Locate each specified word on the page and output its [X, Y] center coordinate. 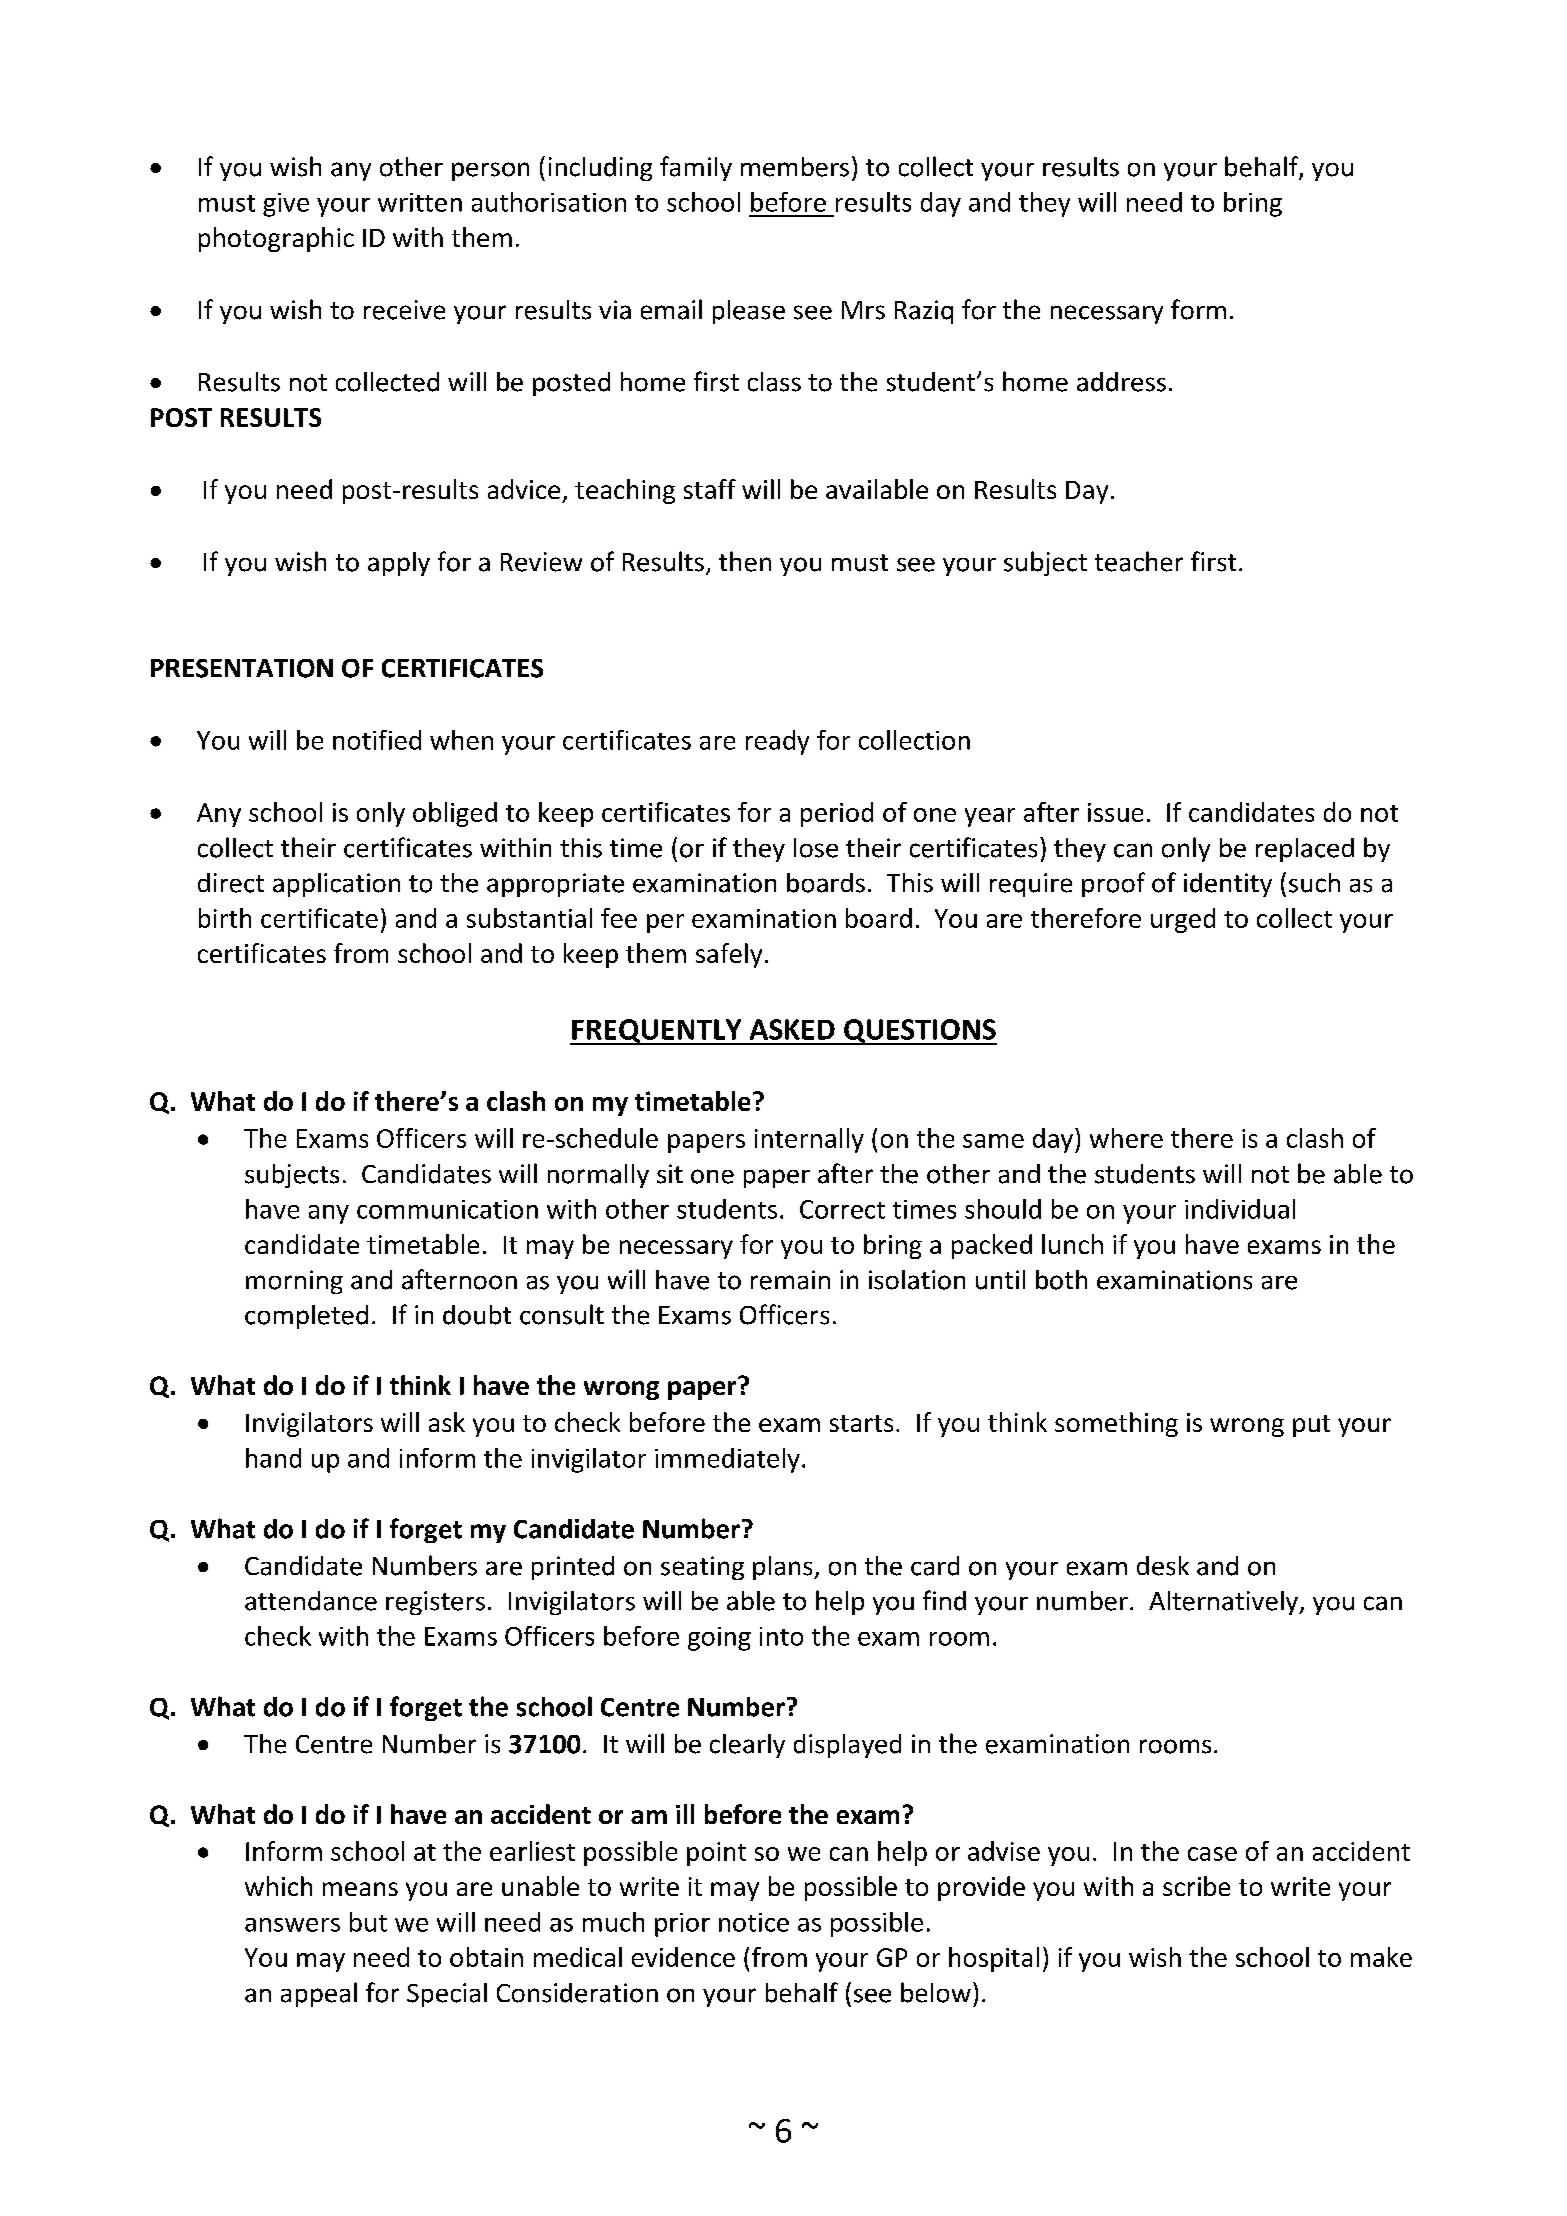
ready [777, 742]
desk [1163, 1566]
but [368, 1922]
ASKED [792, 1029]
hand [273, 1458]
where [1126, 1138]
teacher [1139, 561]
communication [447, 1209]
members [795, 167]
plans [784, 1568]
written [420, 202]
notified [377, 740]
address [1121, 382]
